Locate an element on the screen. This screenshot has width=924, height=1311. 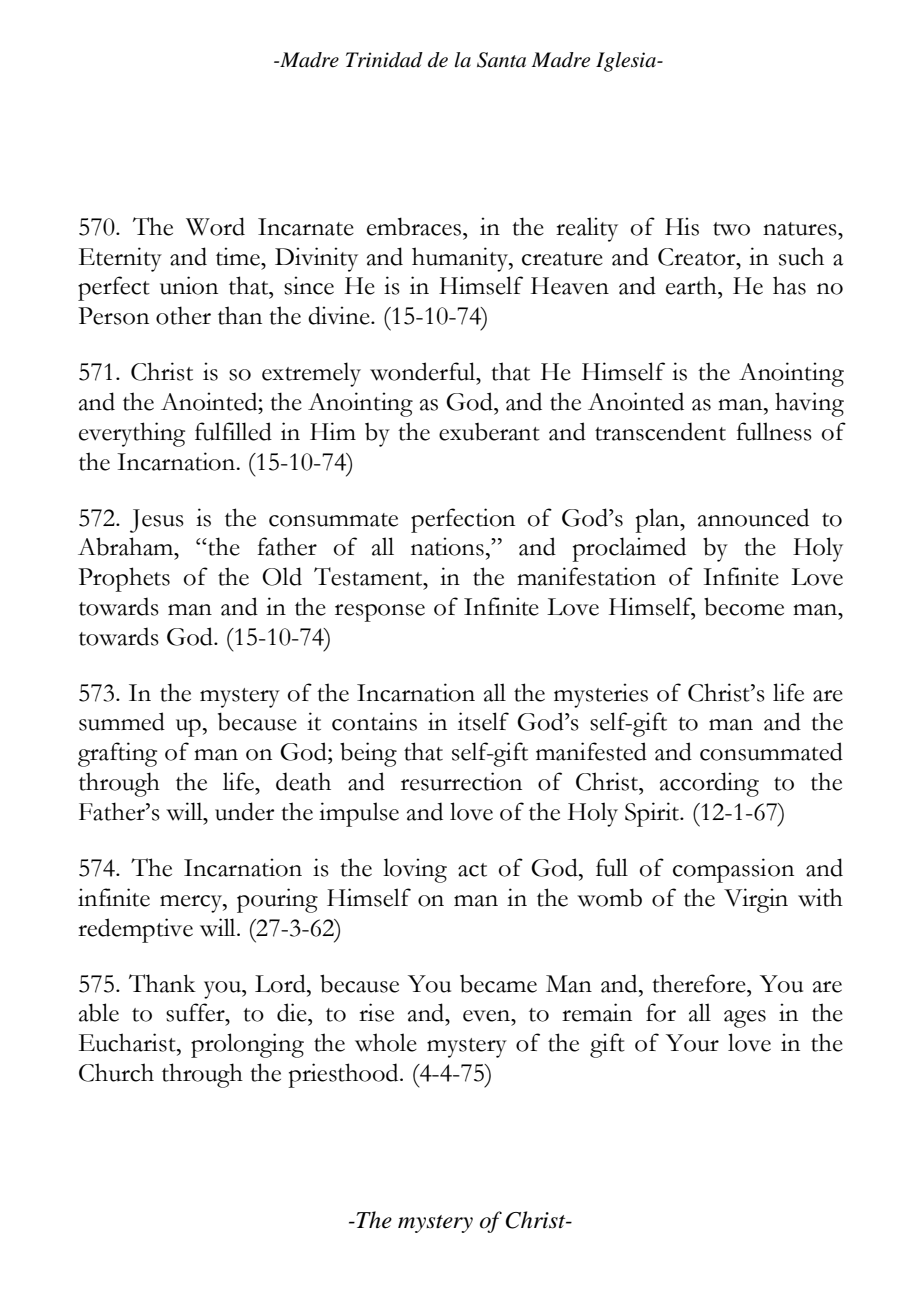
suffer is located at coordinates (196, 1012).
